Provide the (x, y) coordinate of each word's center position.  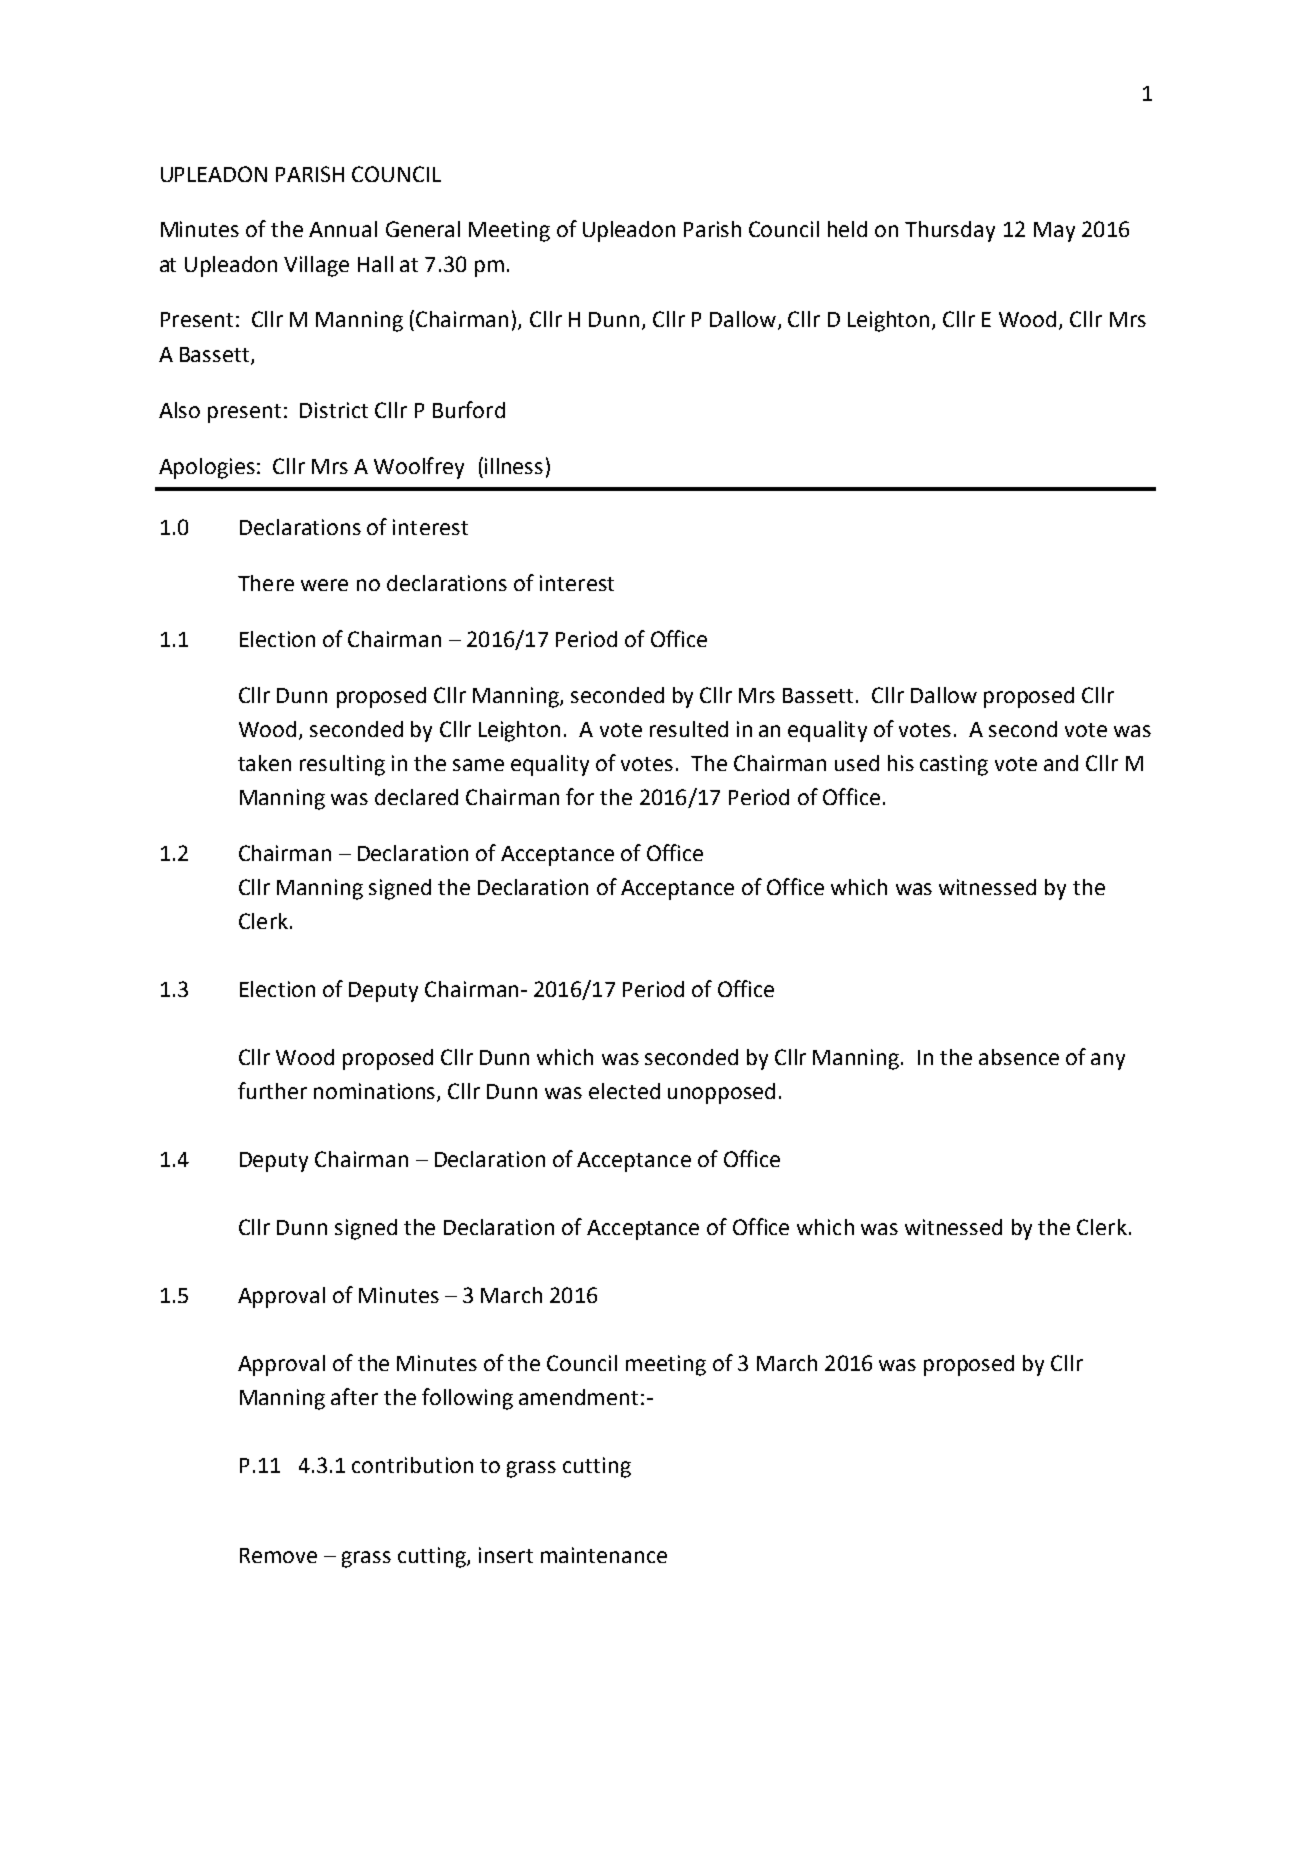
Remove (278, 1555)
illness (514, 466)
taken (264, 763)
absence (1019, 1057)
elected (624, 1091)
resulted (689, 729)
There (266, 583)
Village (316, 266)
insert (506, 1555)
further (272, 1090)
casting (954, 765)
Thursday (950, 231)
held (847, 229)
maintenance (604, 1555)
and (1061, 763)
